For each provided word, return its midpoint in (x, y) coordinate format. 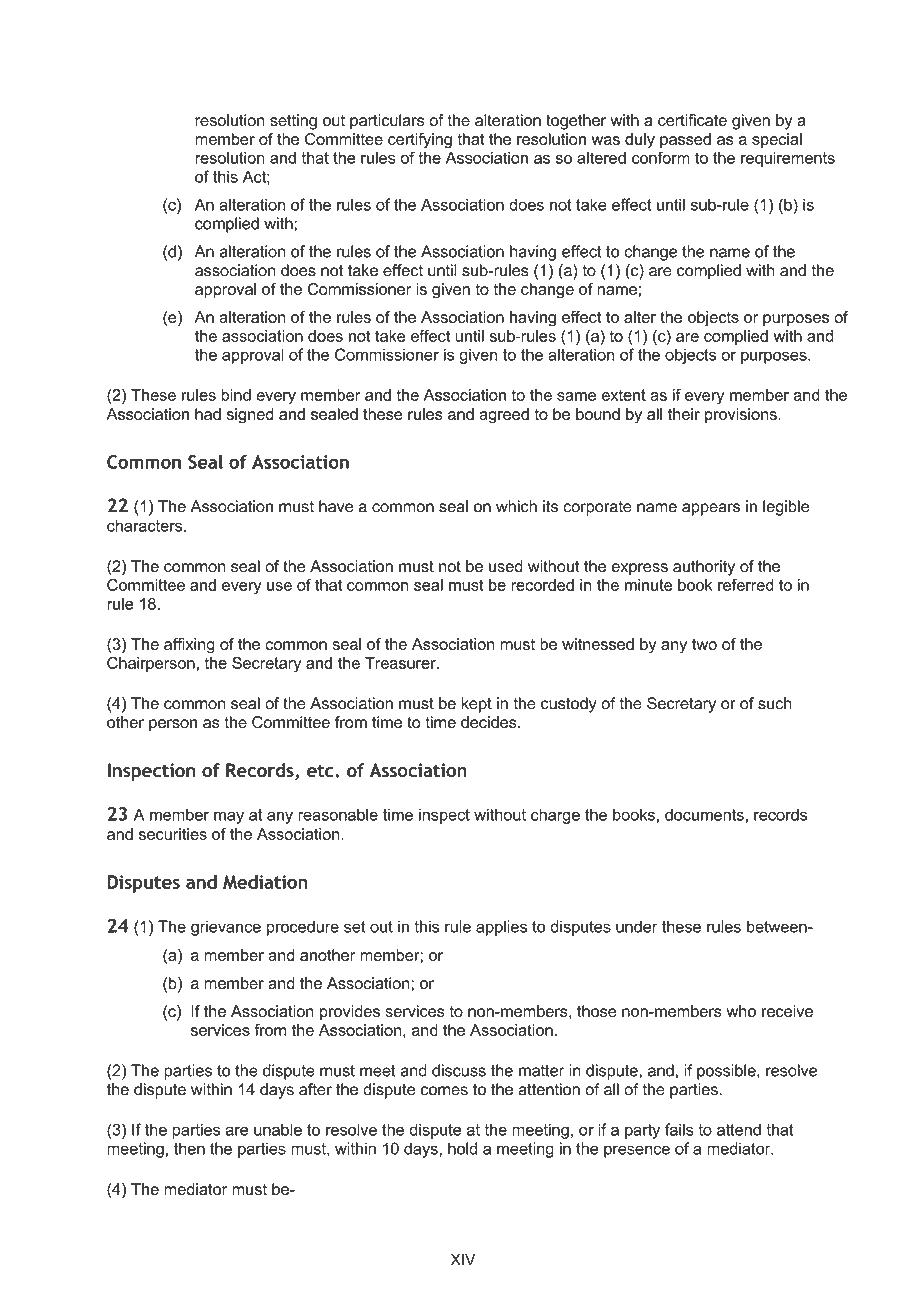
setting (293, 122)
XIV (463, 1259)
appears (711, 509)
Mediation (265, 882)
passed (685, 140)
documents (705, 814)
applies (501, 928)
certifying (420, 141)
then (189, 1148)
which (516, 506)
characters (146, 525)
